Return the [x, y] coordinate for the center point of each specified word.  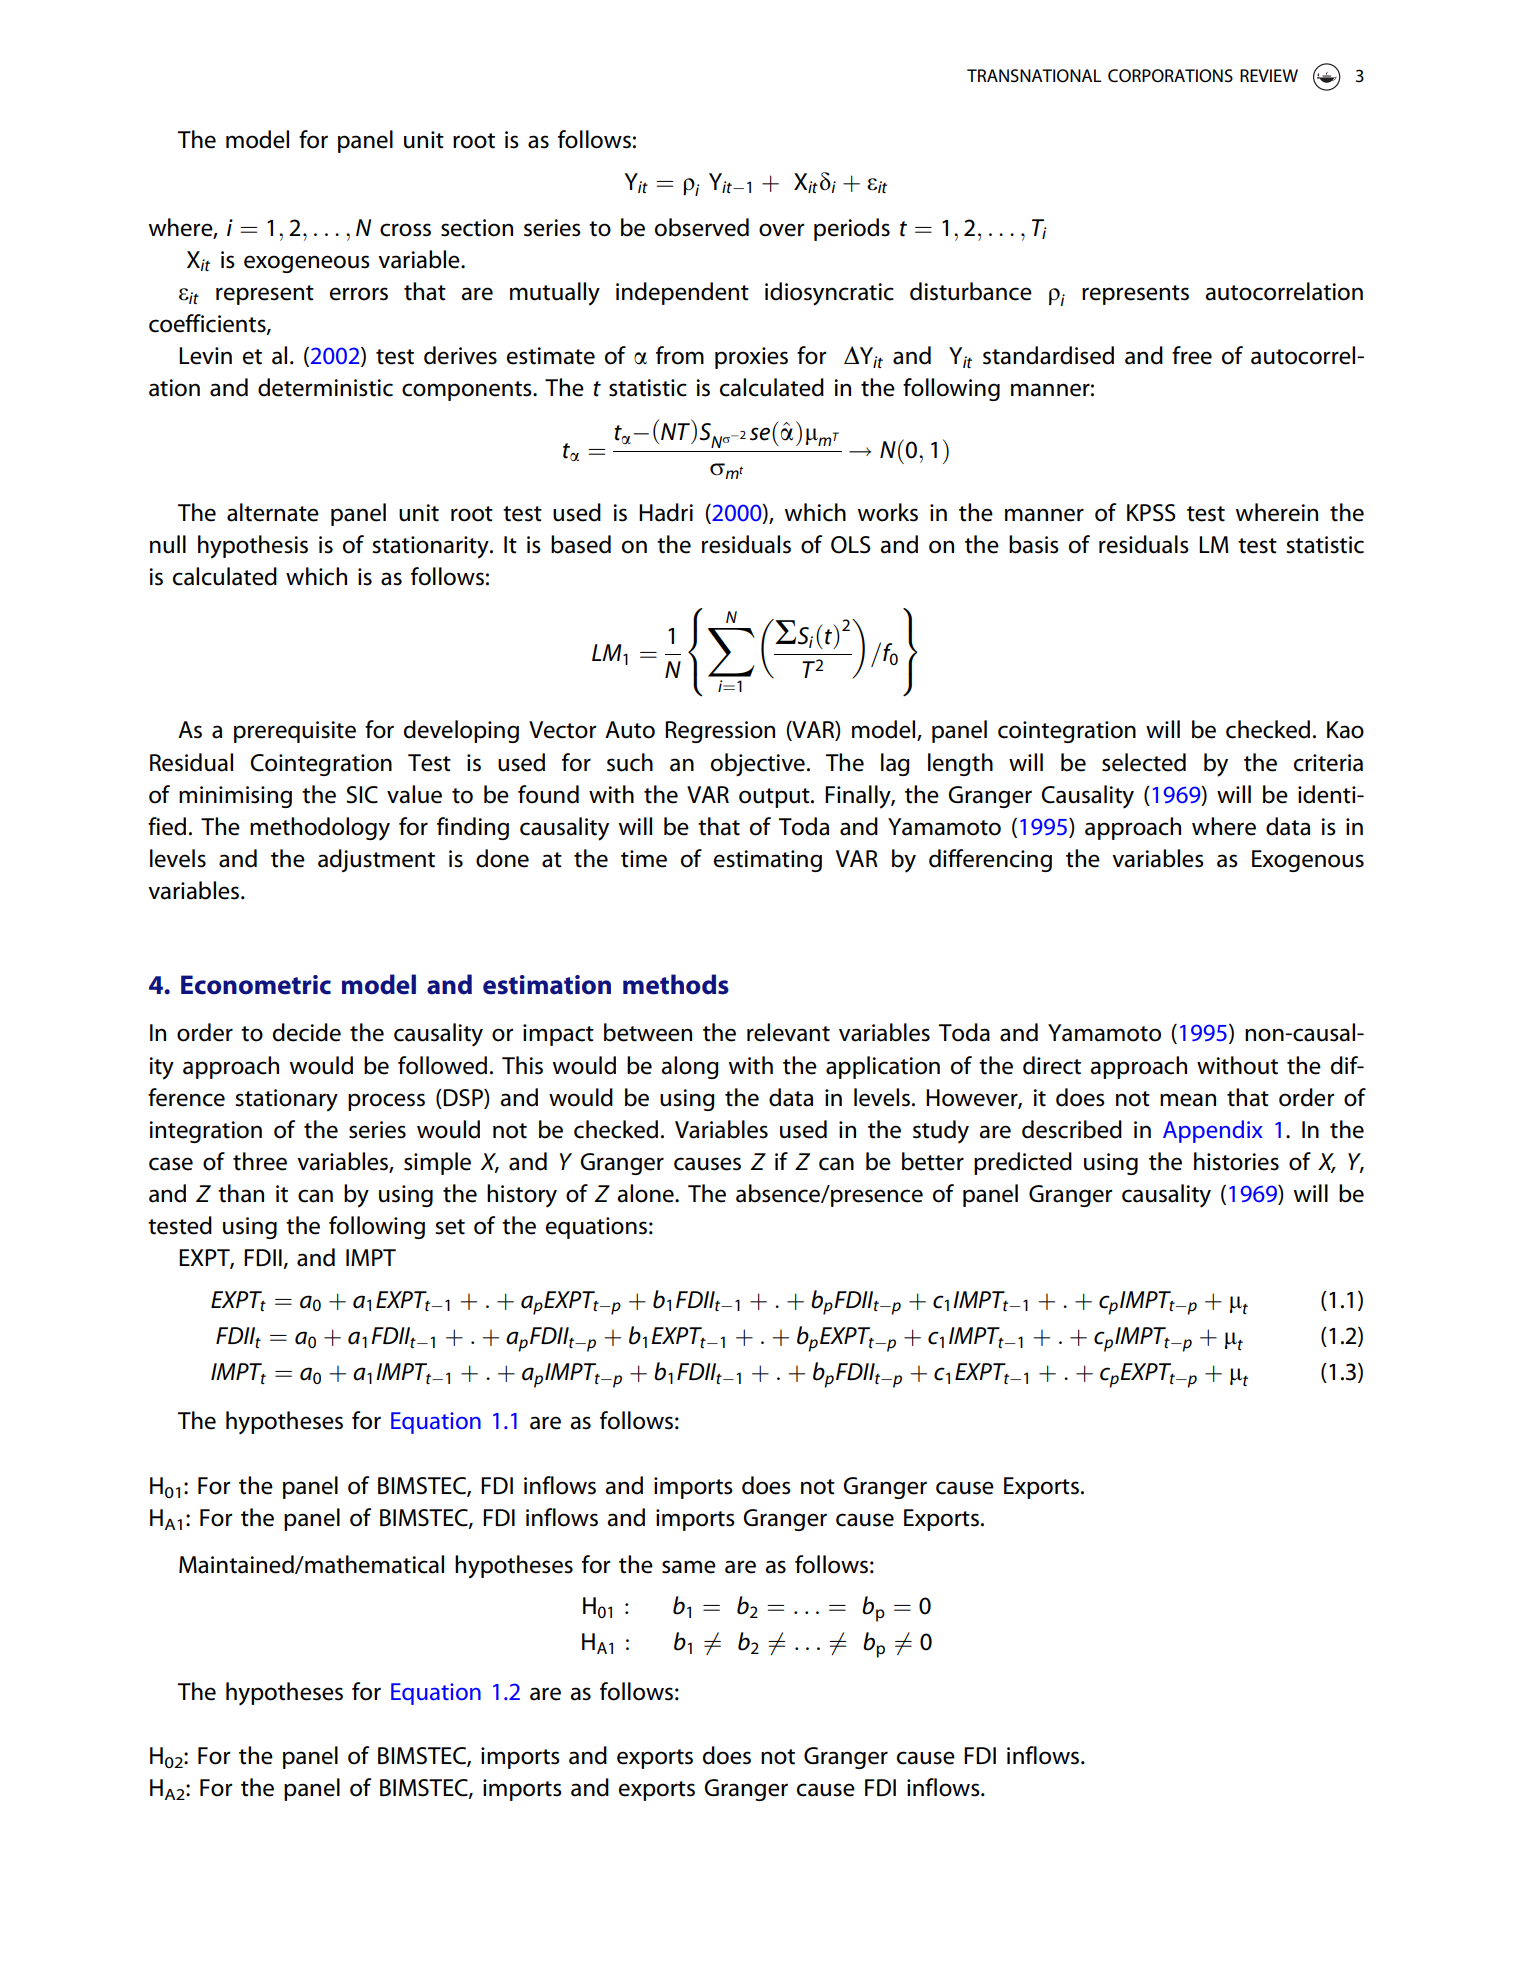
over [781, 230]
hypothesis [253, 547]
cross [405, 230]
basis [1034, 544]
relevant [788, 1032]
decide [307, 1032]
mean [1188, 1100]
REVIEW [1269, 75]
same [689, 1567]
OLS [851, 545]
